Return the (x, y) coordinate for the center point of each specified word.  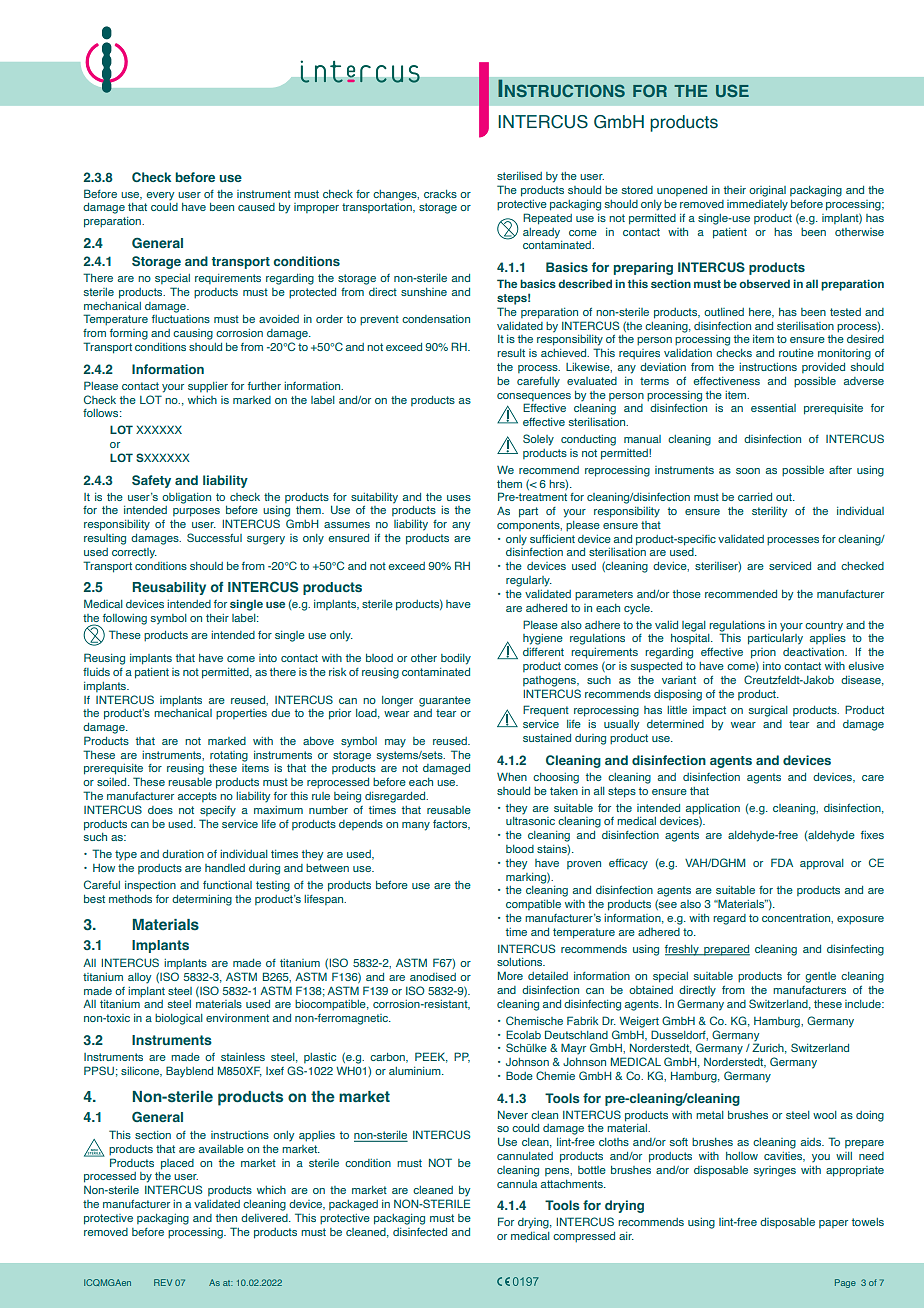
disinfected (420, 1232)
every (160, 196)
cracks (440, 194)
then (226, 1218)
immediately (757, 205)
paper (833, 1224)
